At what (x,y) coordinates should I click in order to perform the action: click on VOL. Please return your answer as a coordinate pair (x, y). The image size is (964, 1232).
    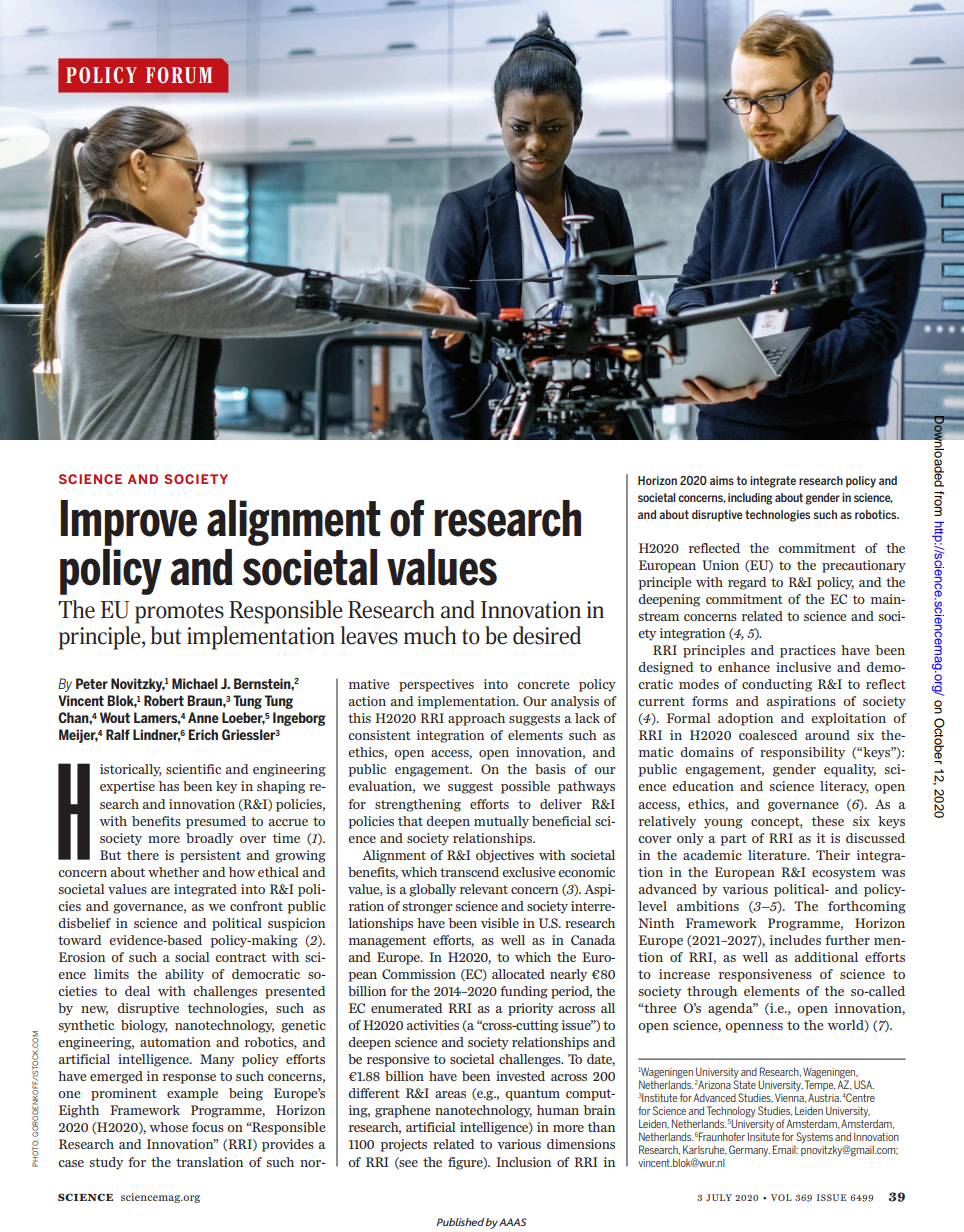
    Looking at the image, I should click on (781, 1197).
